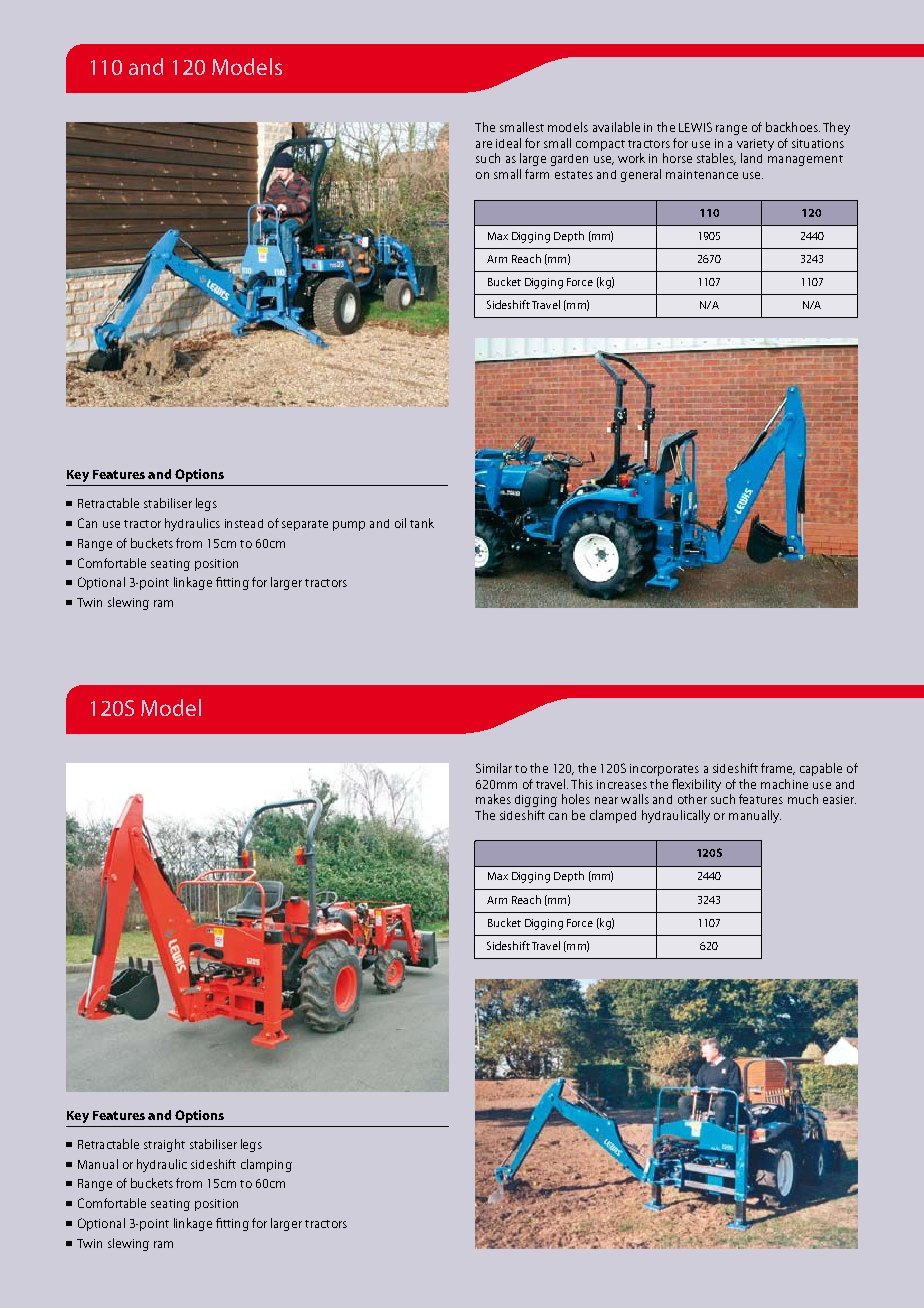 Image resolution: width=924 pixels, height=1308 pixels. I want to click on clamping, so click(266, 1165).
